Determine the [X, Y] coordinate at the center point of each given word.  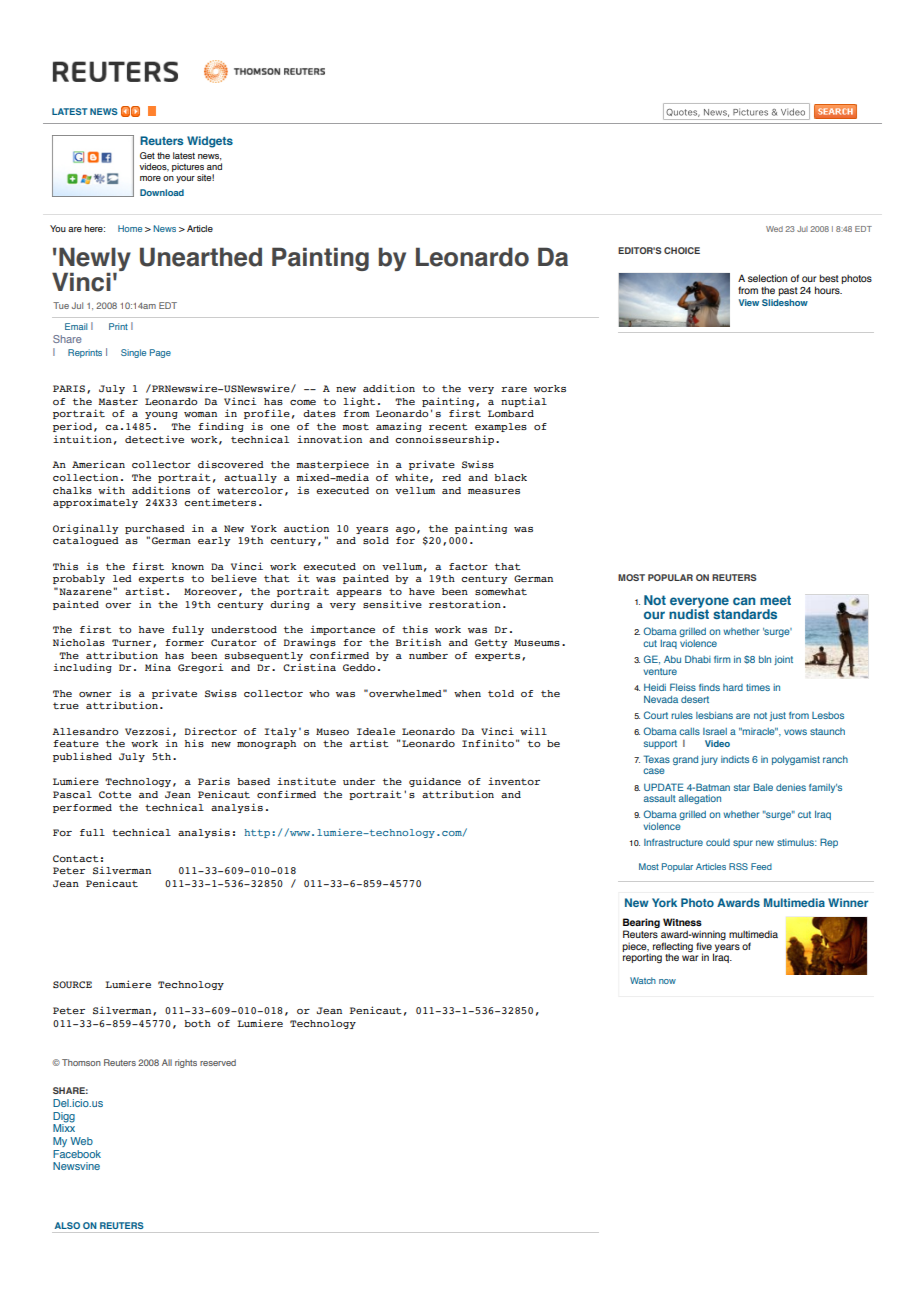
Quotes [683, 113]
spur [743, 844]
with [111, 490]
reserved [218, 1062]
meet [775, 600]
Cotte [115, 794]
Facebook [77, 1154]
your [185, 179]
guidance [435, 782]
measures [494, 491]
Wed [774, 229]
